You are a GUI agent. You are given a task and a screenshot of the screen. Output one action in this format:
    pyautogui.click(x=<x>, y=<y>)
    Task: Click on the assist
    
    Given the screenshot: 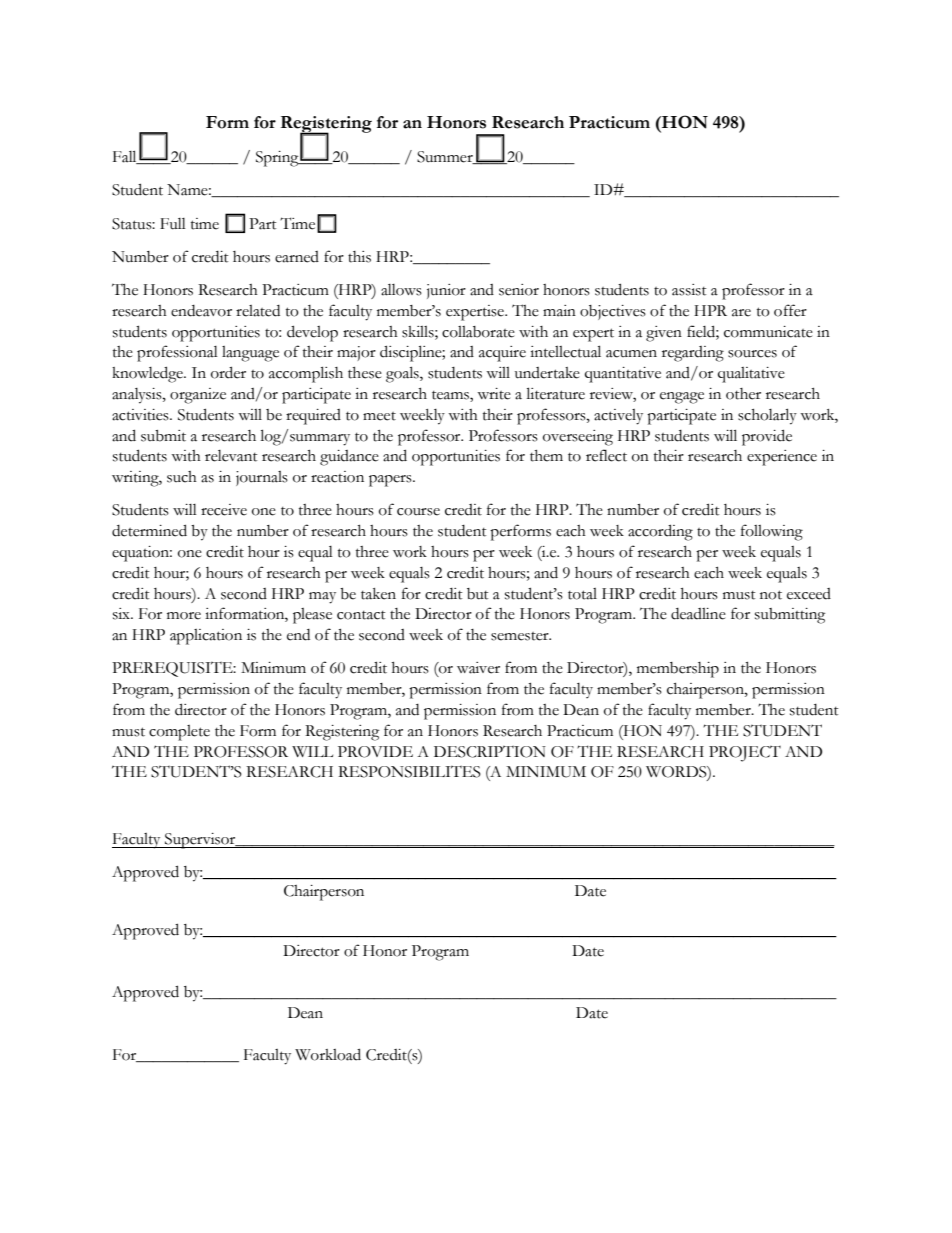 What is the action you would take?
    pyautogui.click(x=689, y=290)
